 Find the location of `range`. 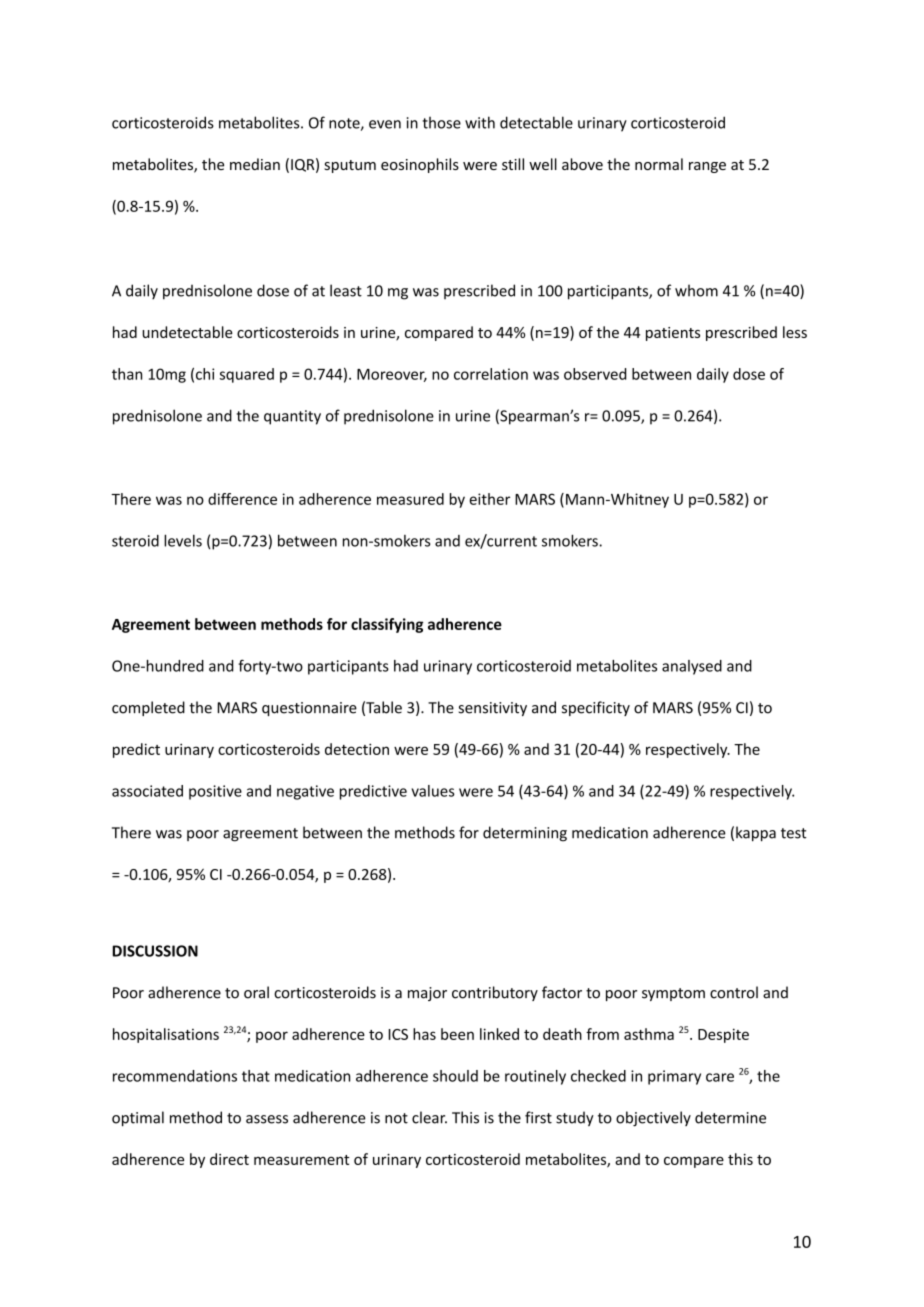

range is located at coordinates (707, 167).
